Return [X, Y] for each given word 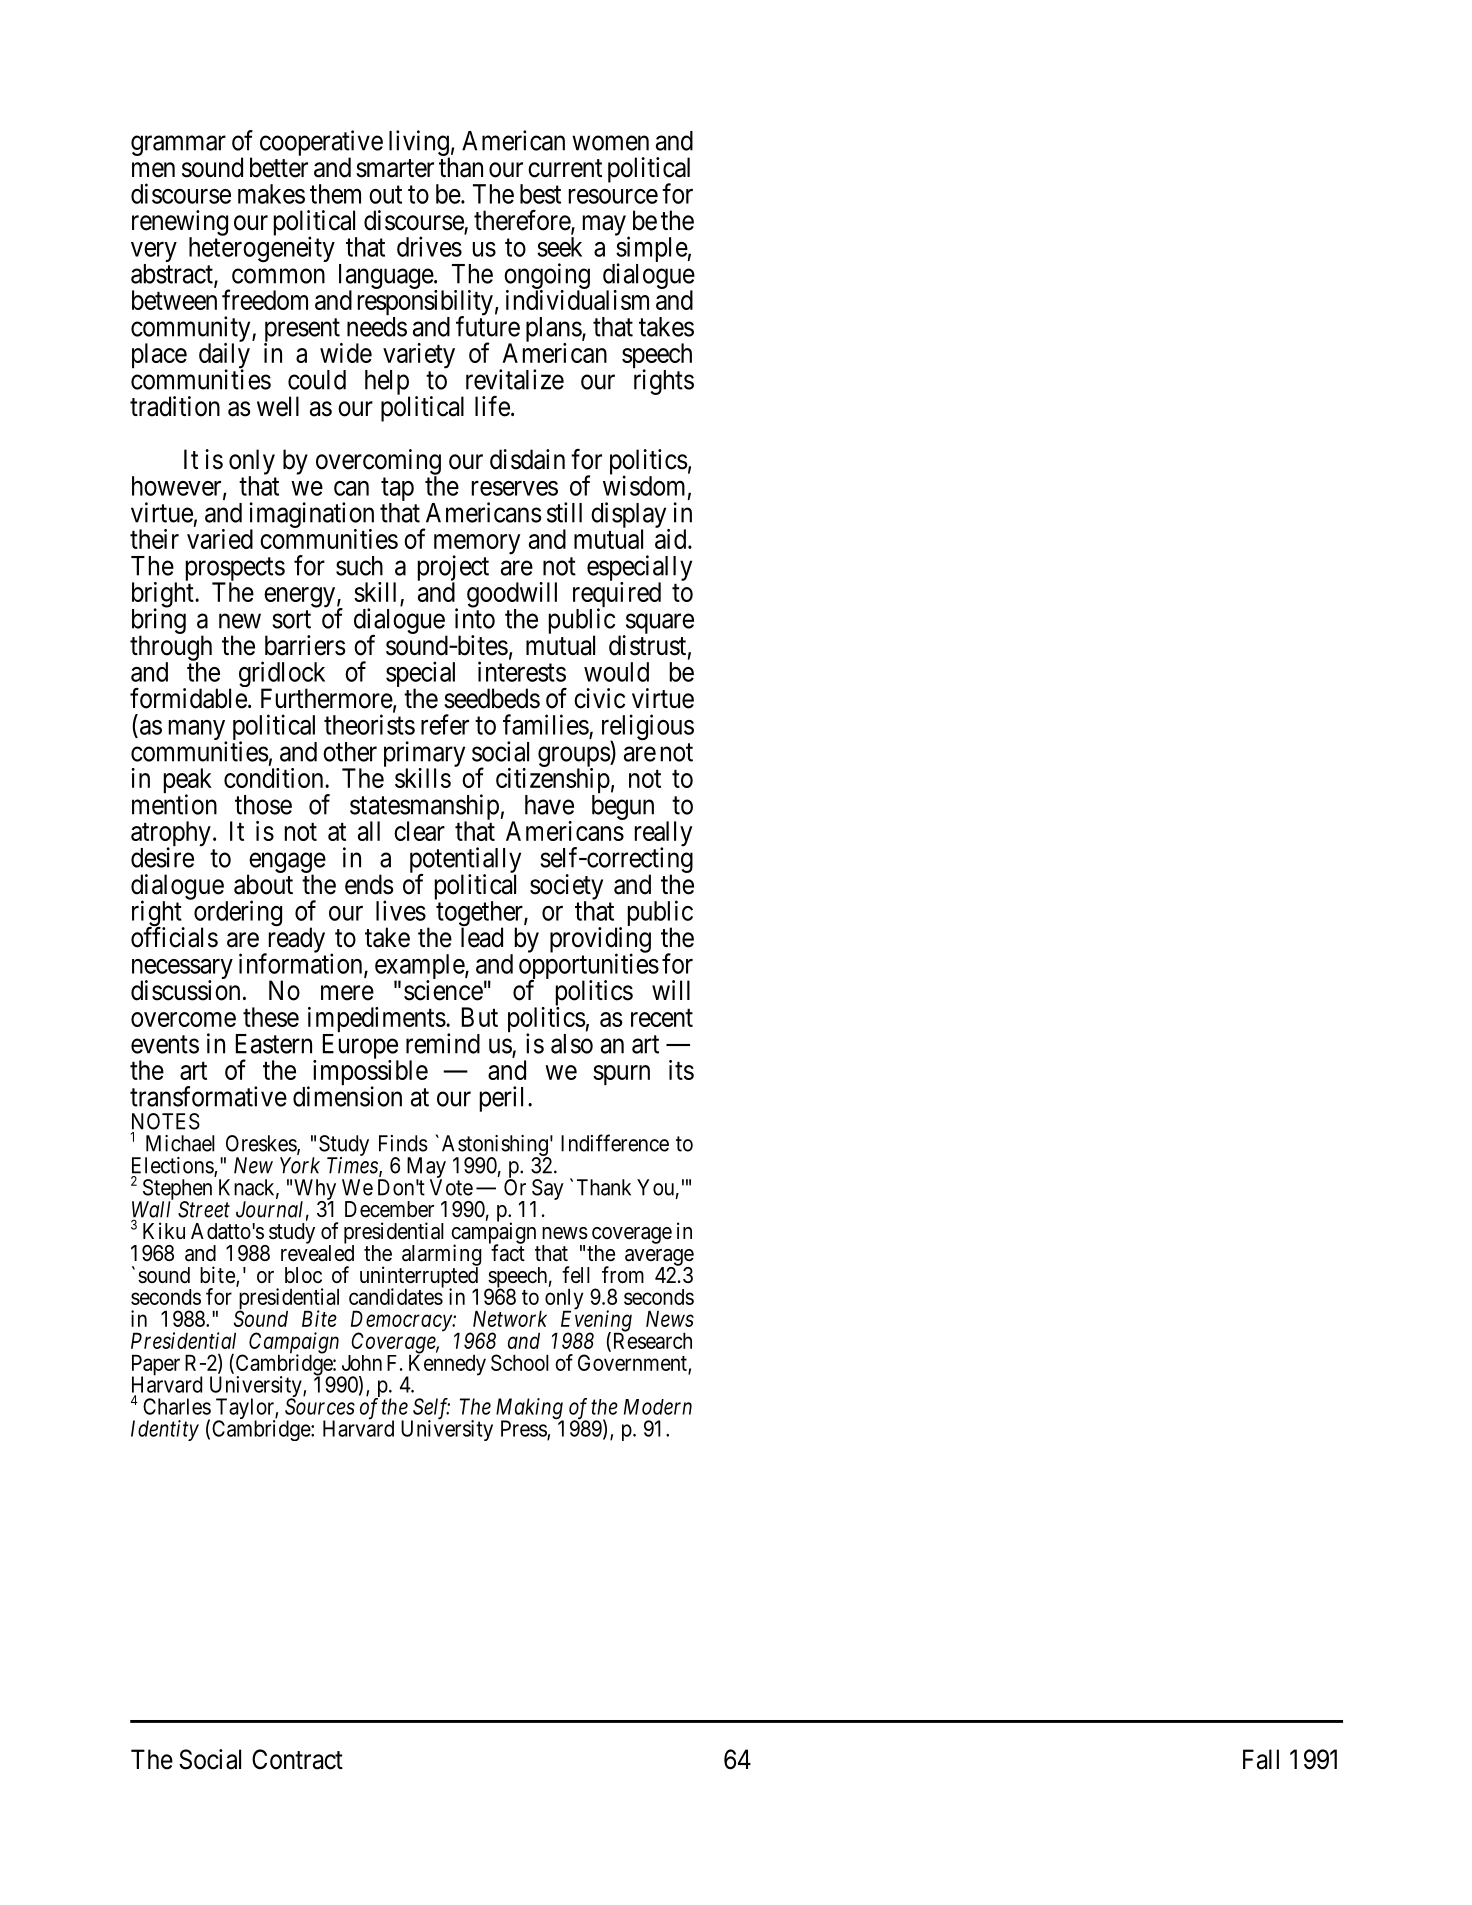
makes [271, 194]
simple [651, 250]
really [663, 835]
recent [662, 1018]
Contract [297, 1759]
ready [295, 940]
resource [613, 196]
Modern [658, 1407]
